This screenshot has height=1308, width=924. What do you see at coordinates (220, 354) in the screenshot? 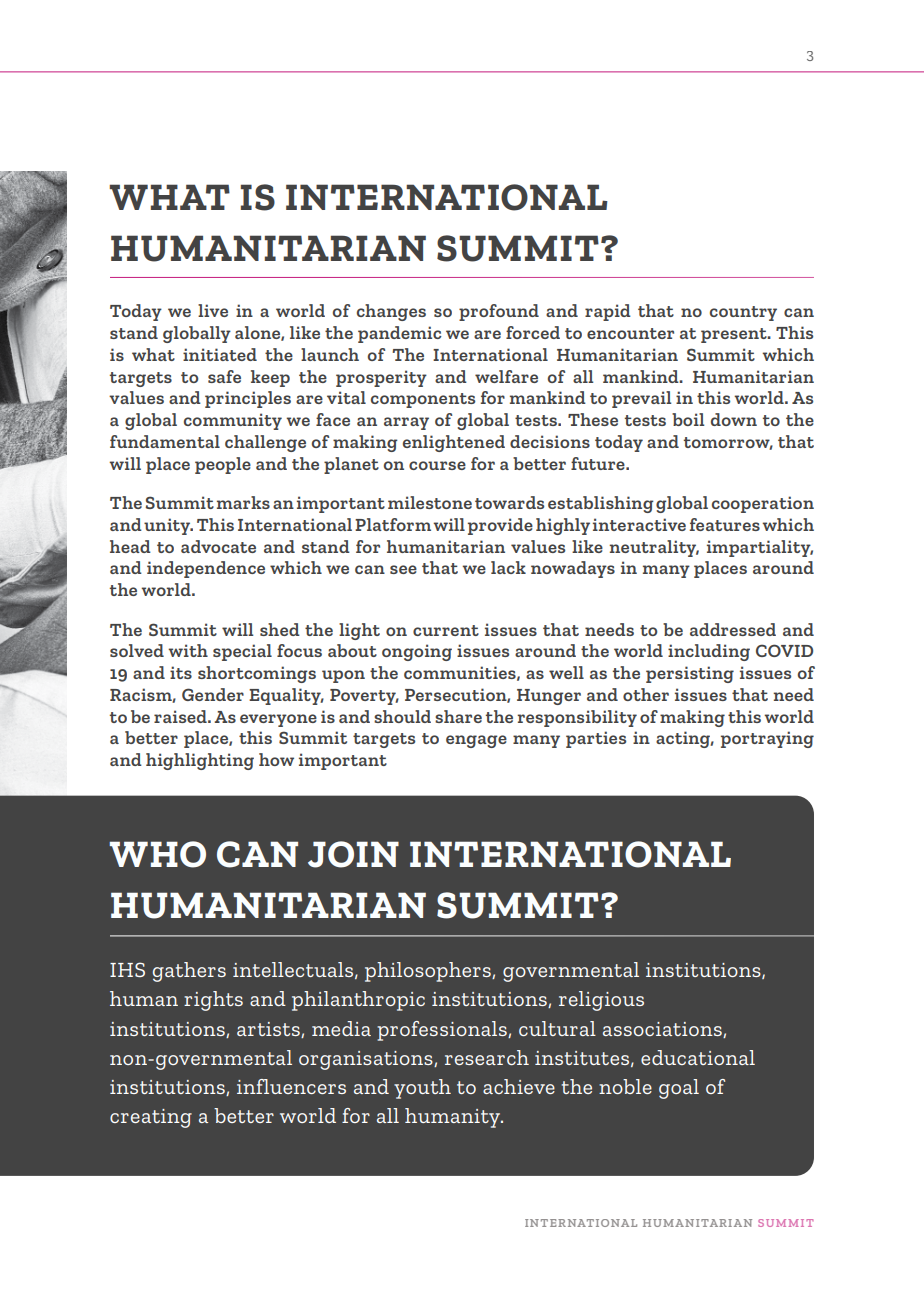
I see `initiated` at bounding box center [220, 354].
